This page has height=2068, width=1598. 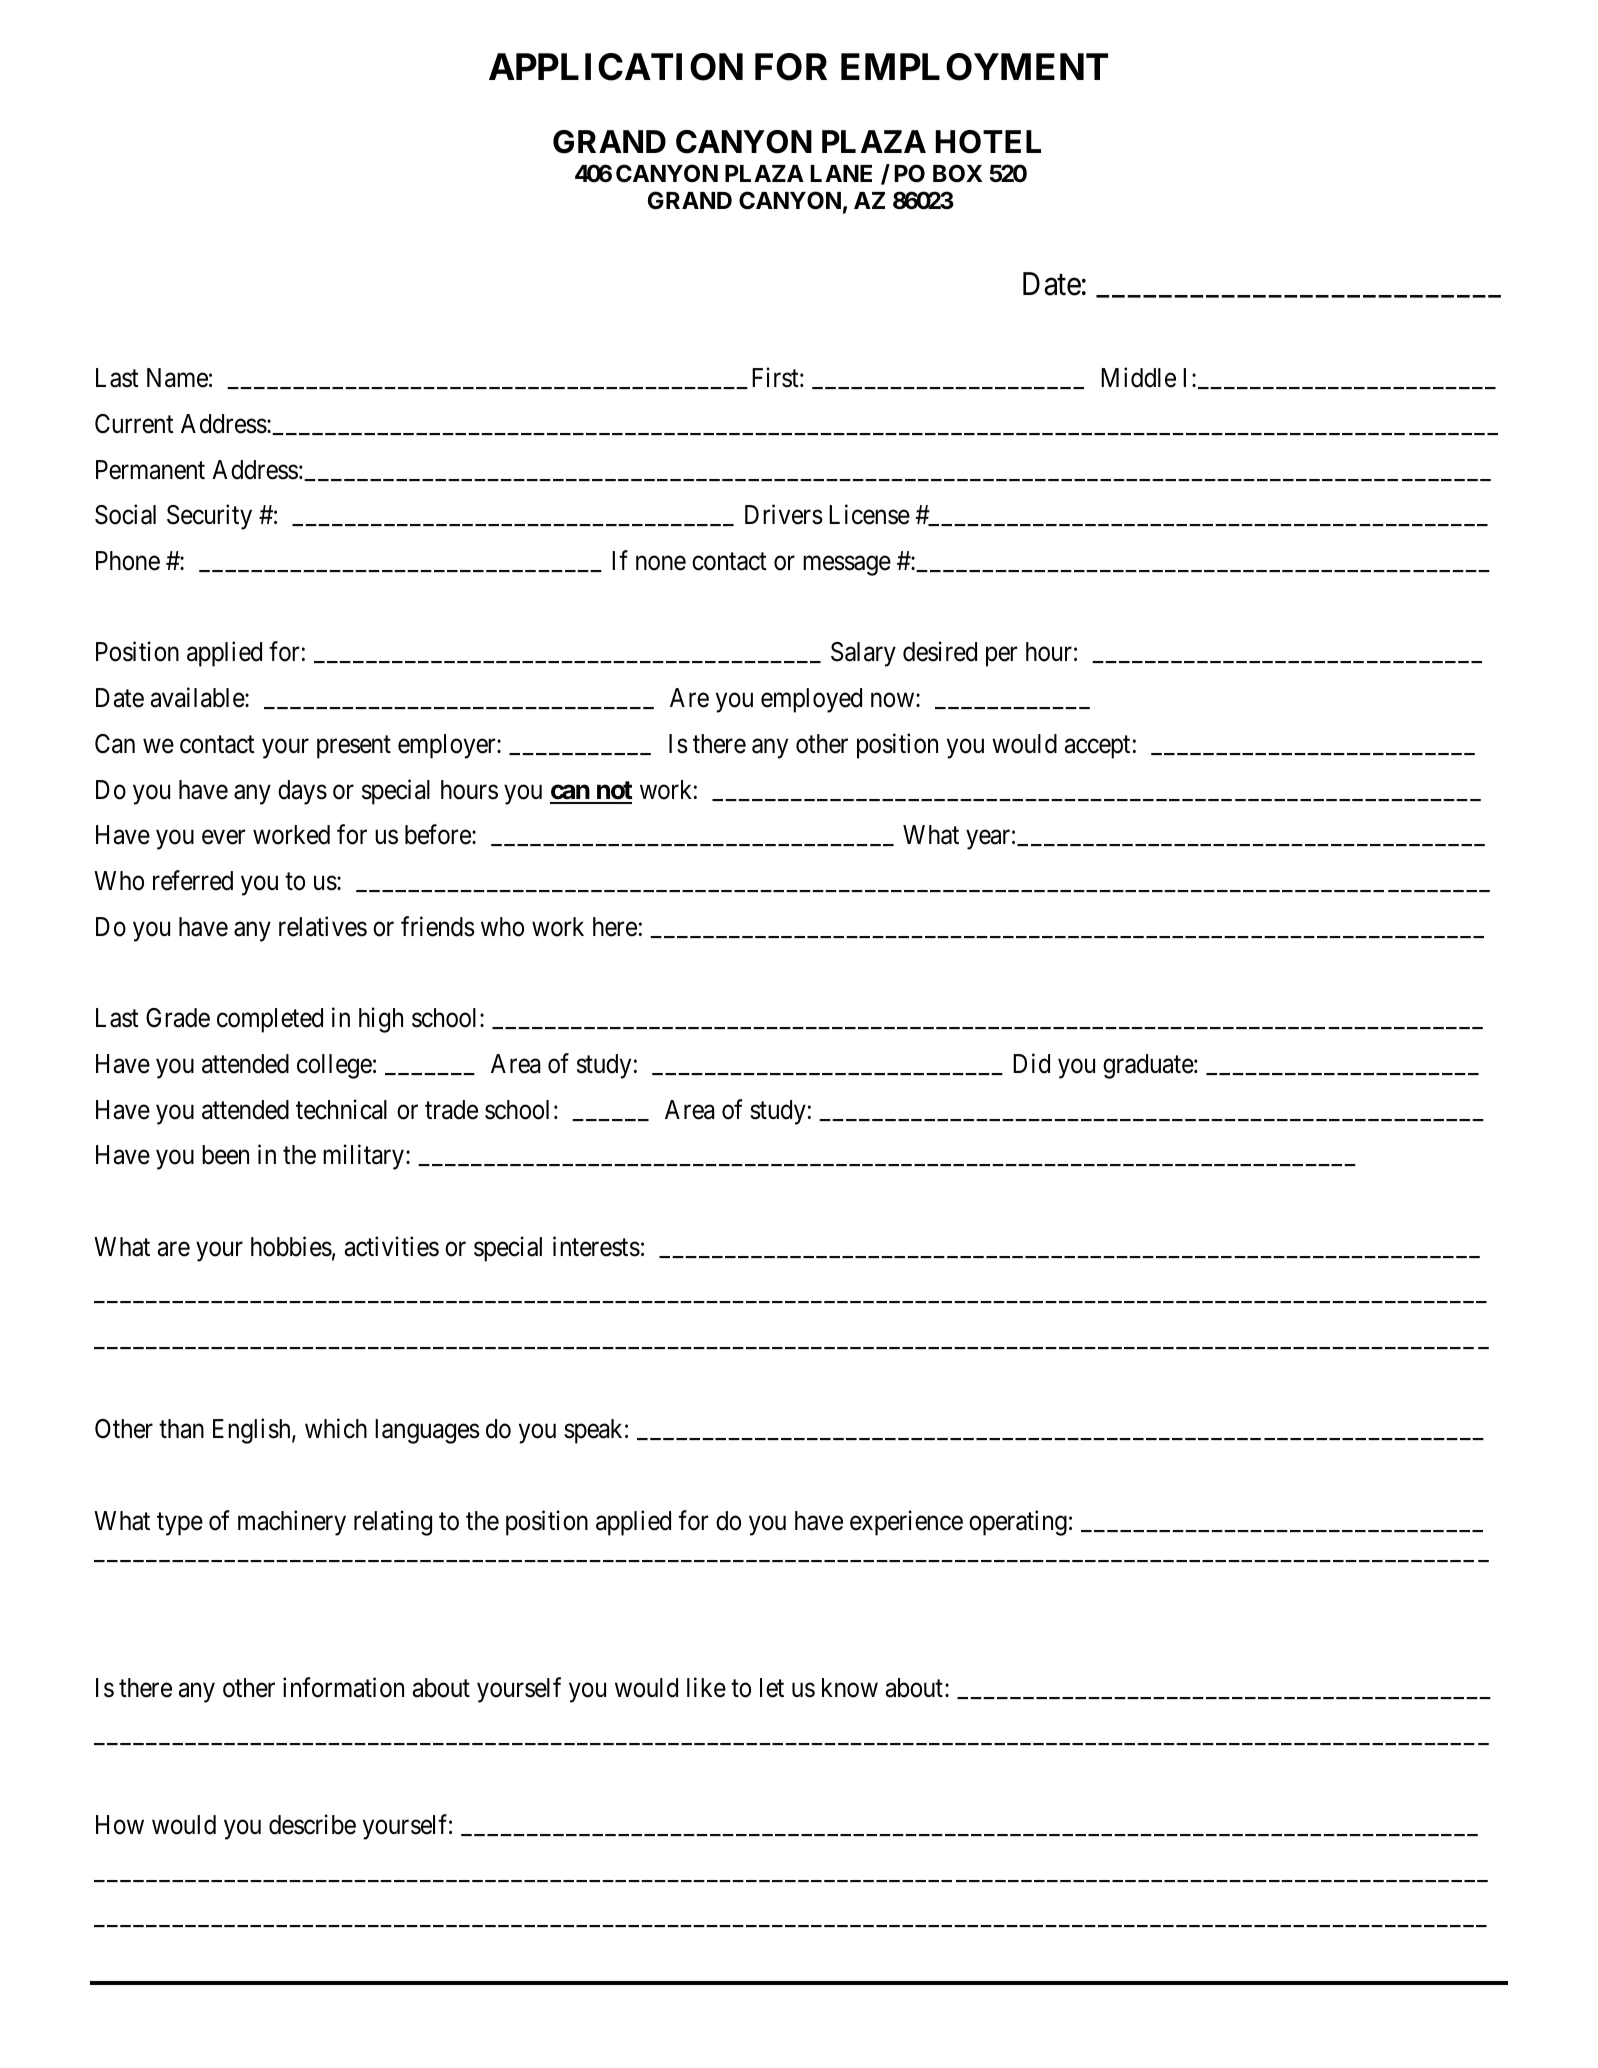 I want to click on HOTEL, so click(x=988, y=142).
